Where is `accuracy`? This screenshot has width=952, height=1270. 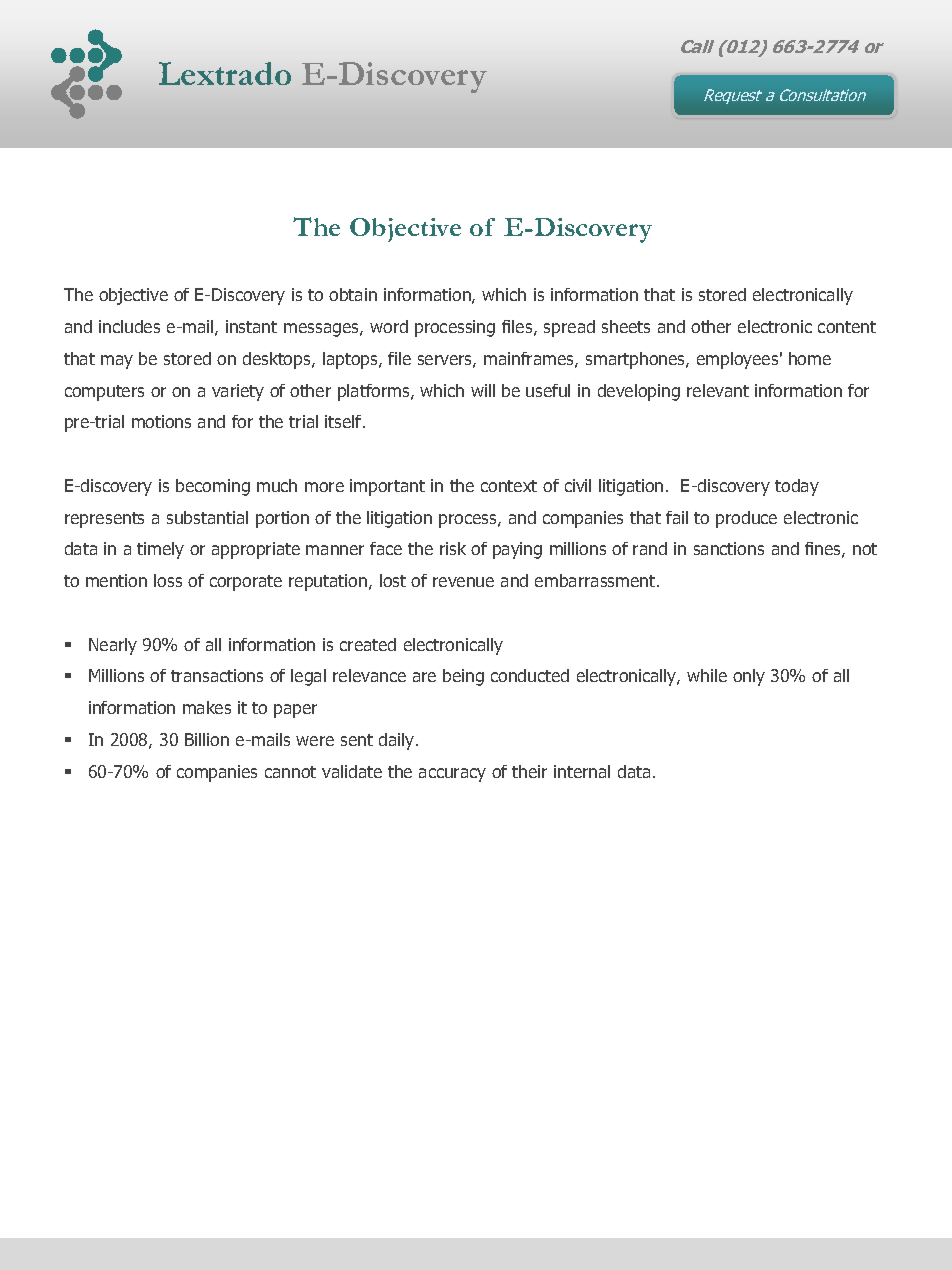
accuracy is located at coordinates (452, 775).
